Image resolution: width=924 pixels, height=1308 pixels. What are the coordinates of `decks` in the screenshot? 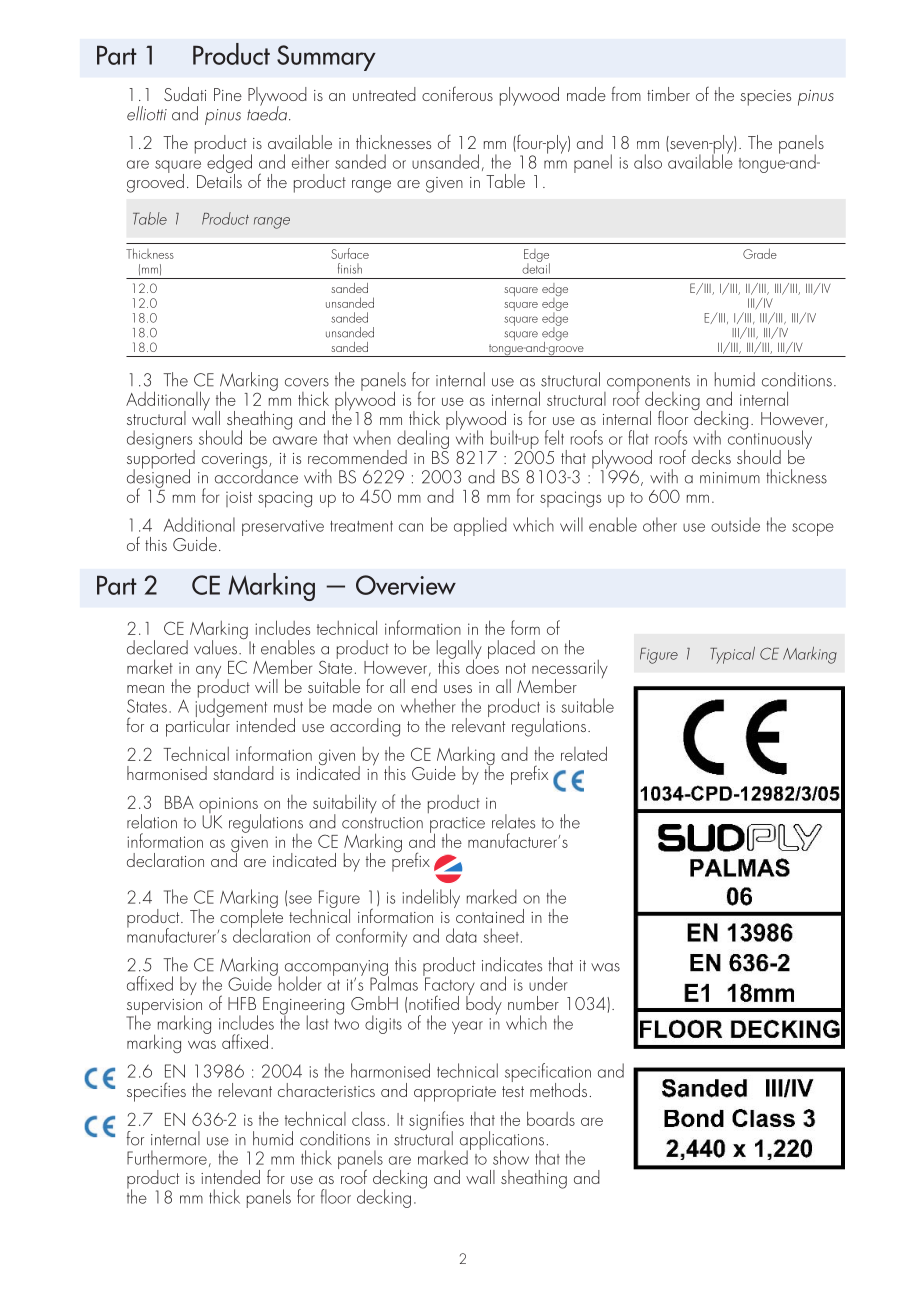 It's located at (711, 457).
